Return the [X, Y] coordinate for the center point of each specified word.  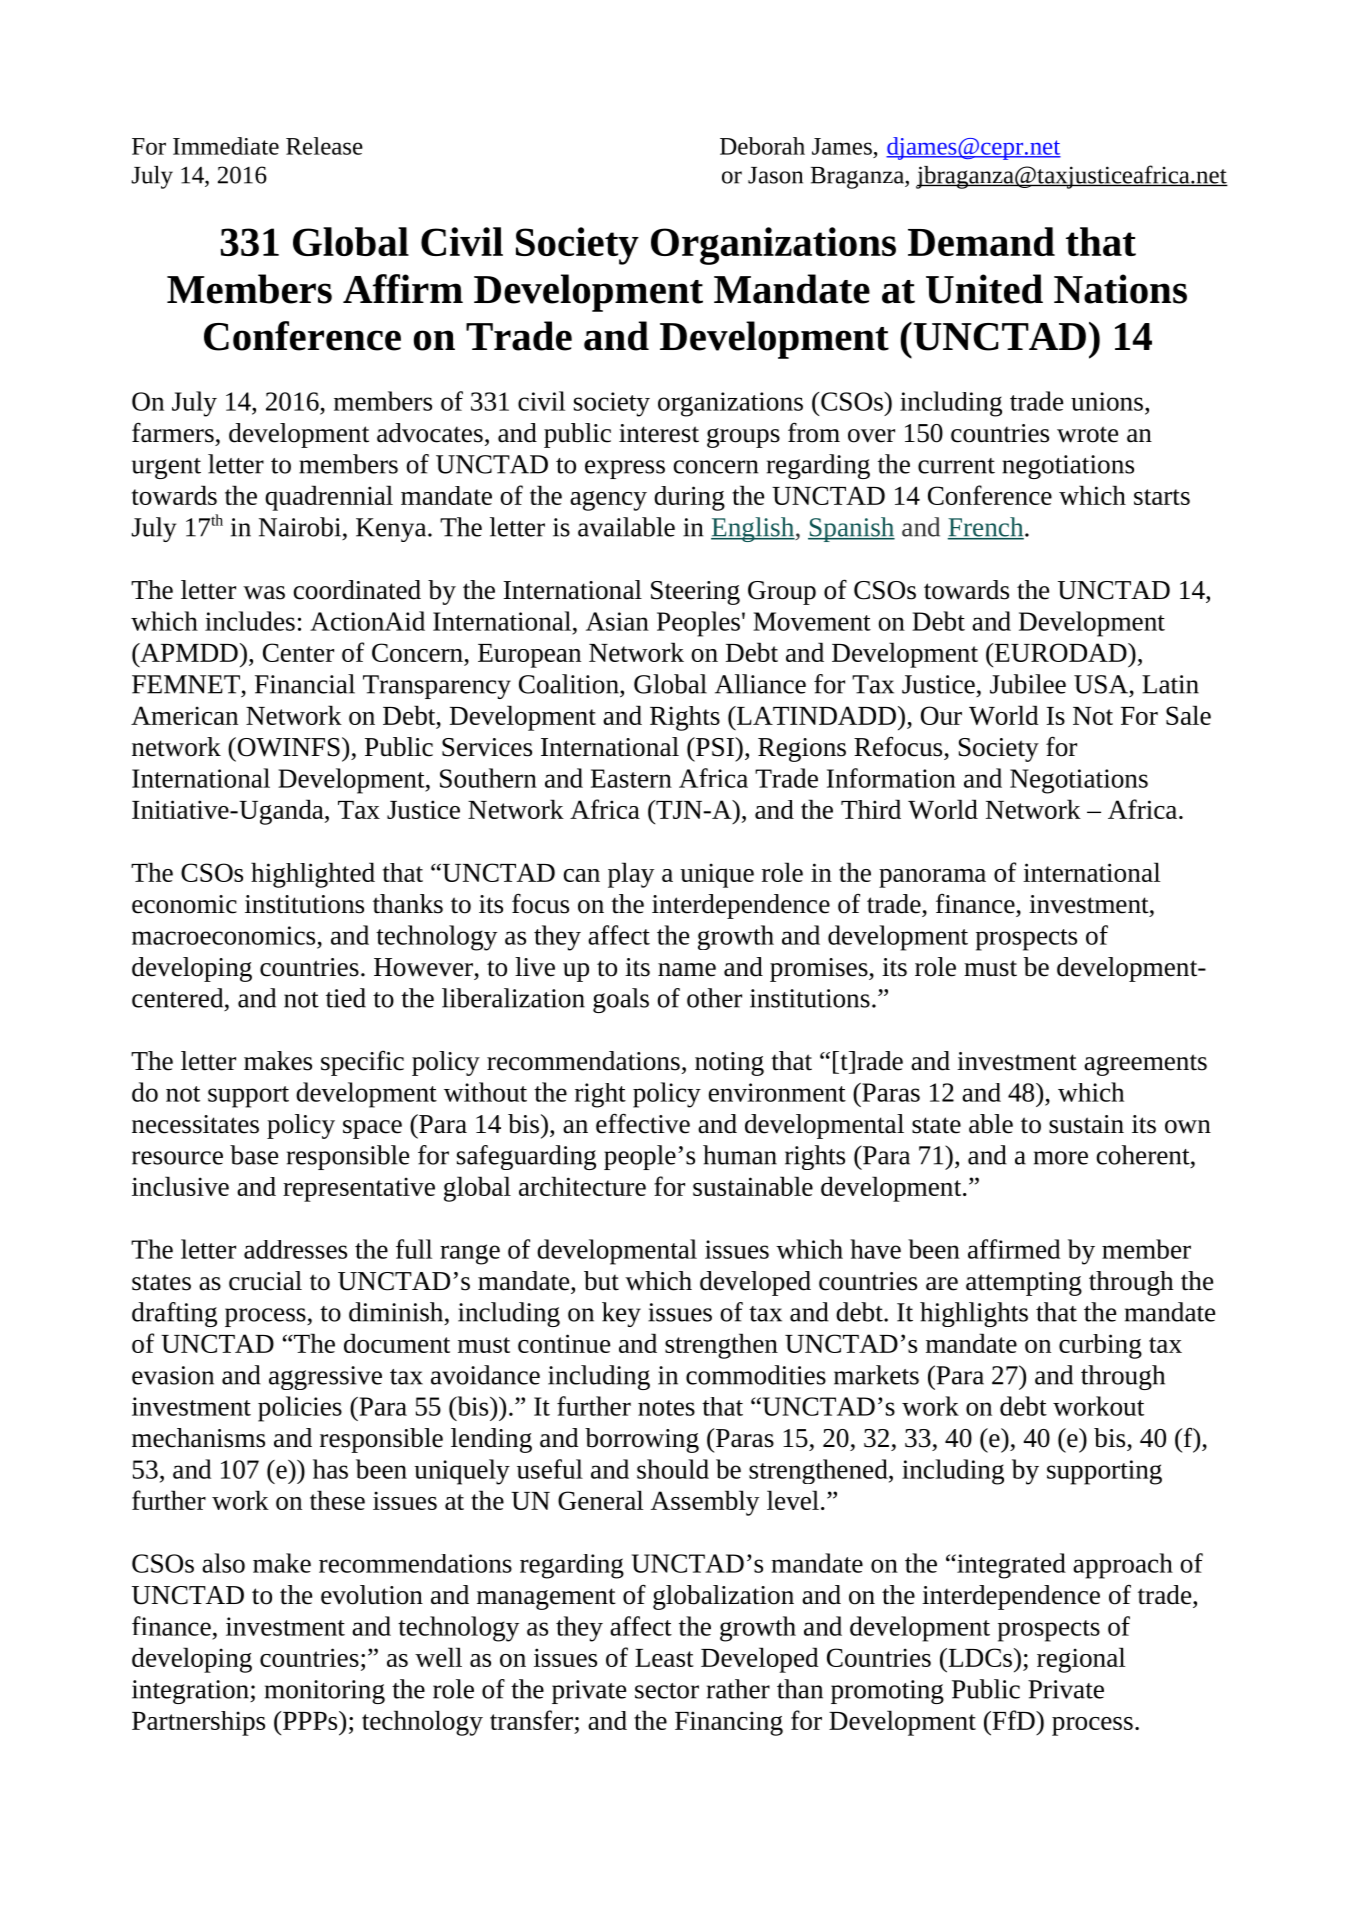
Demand [981, 241]
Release [324, 146]
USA [1101, 684]
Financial [305, 684]
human [740, 1155]
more [1061, 1158]
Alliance [760, 684]
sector [667, 1691]
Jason [775, 175]
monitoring [325, 1692]
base [254, 1155]
